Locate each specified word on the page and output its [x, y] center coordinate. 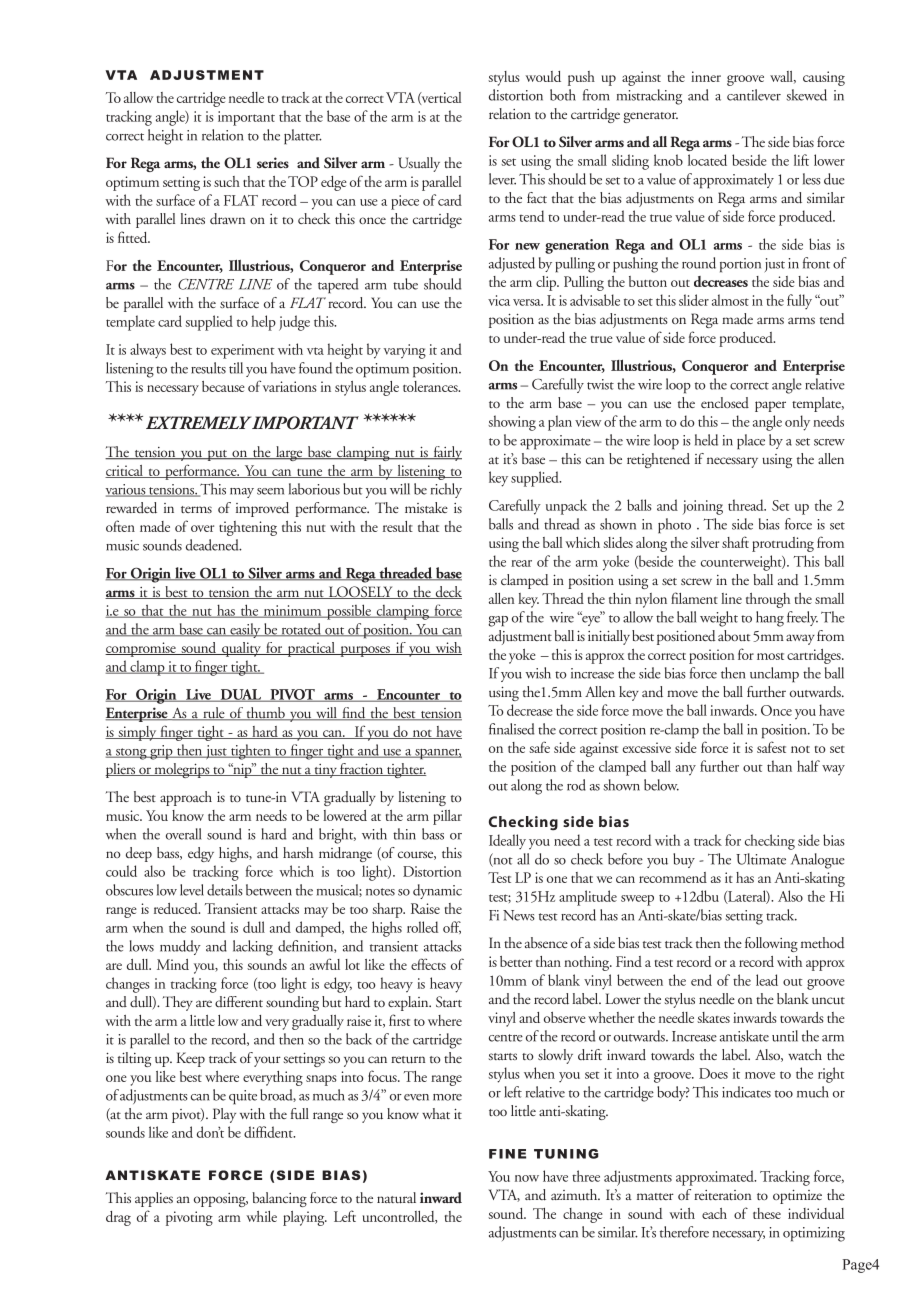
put [217, 455]
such [227, 181]
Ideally [507, 841]
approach [186, 798]
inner [706, 76]
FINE [507, 1154]
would [543, 76]
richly [446, 490]
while [262, 1216]
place [751, 442]
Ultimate [761, 859]
